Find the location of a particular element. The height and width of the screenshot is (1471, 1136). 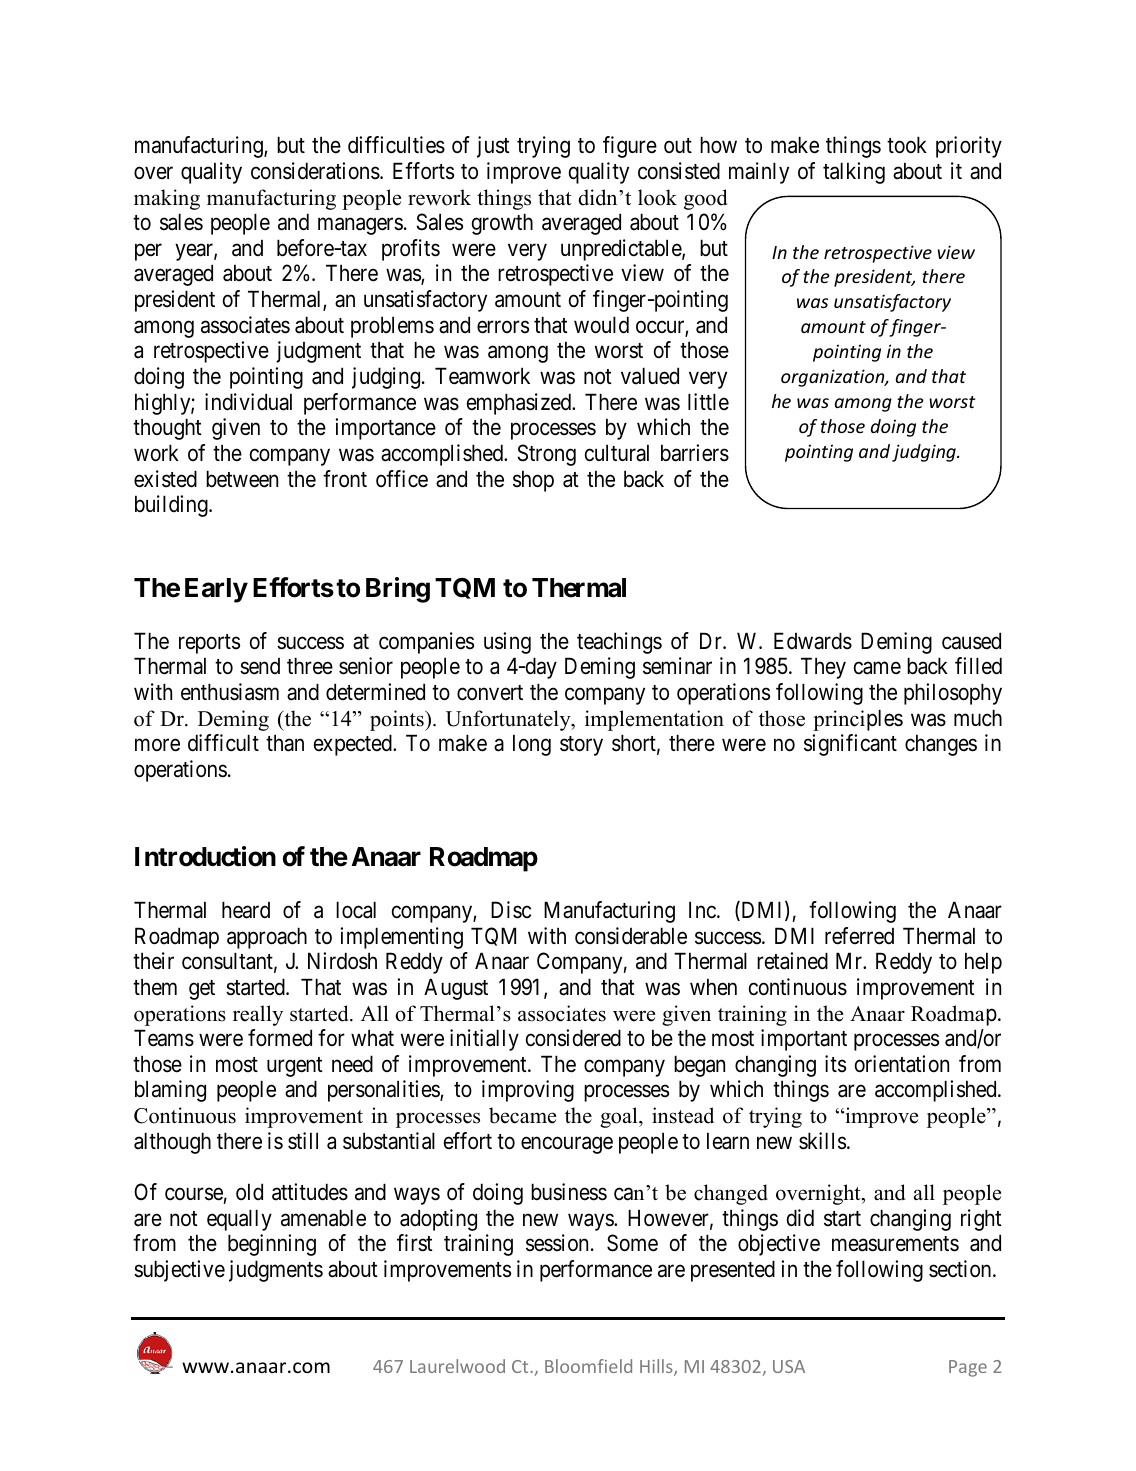

considerations is located at coordinates (315, 171).
